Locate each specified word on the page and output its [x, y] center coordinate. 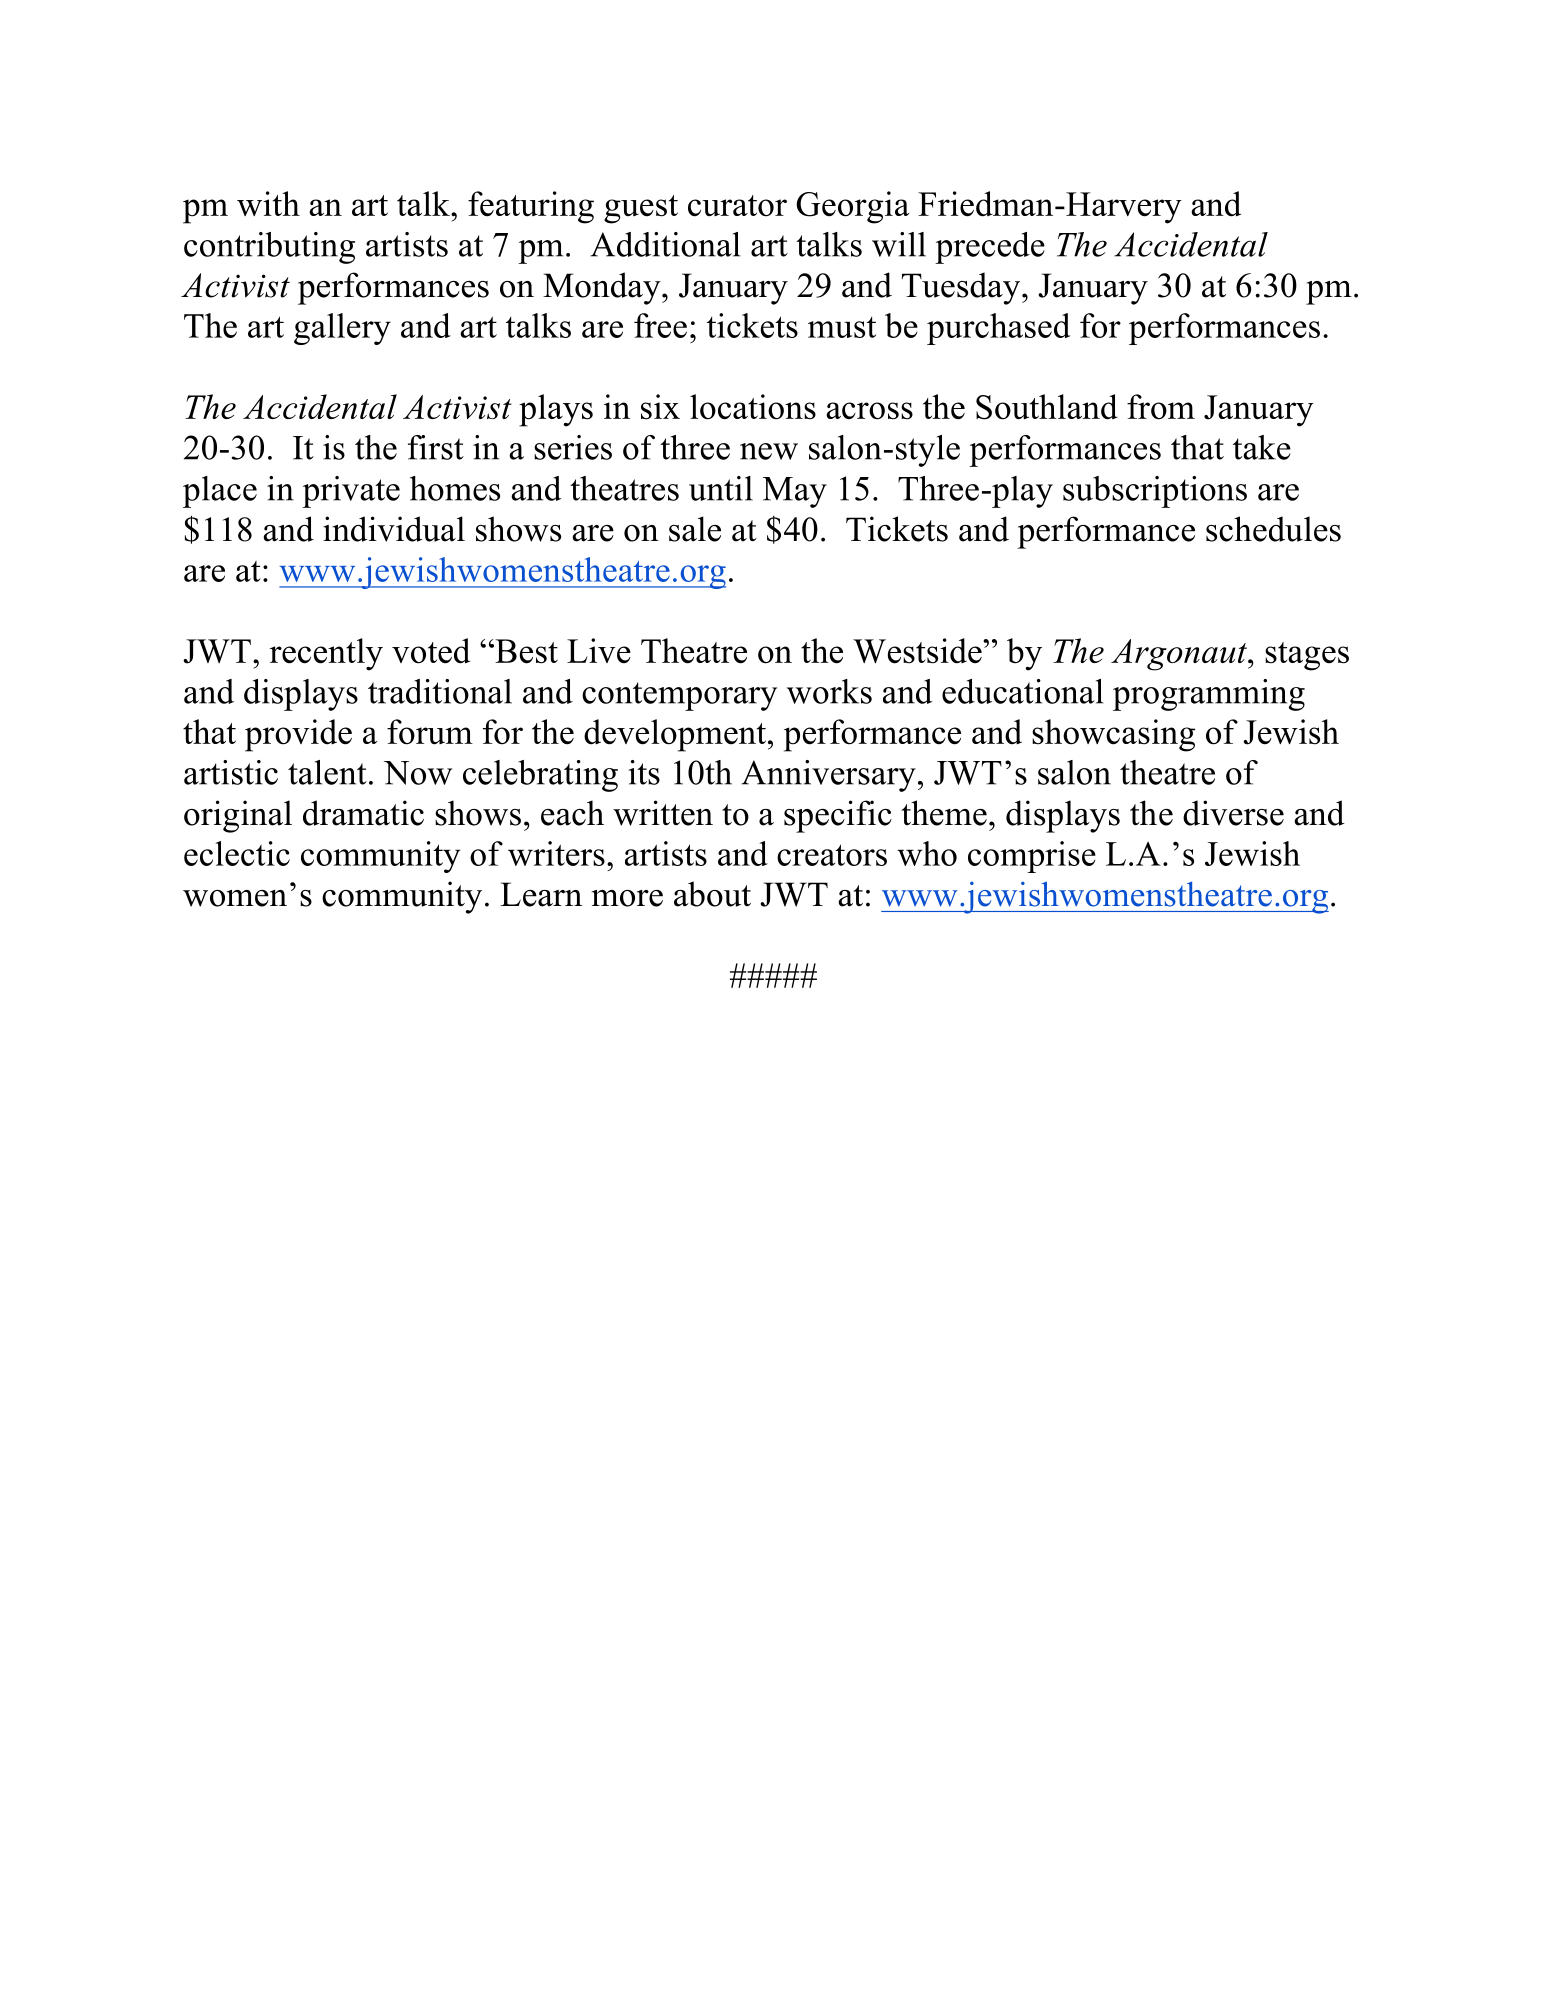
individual [394, 529]
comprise [1032, 857]
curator [737, 206]
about [712, 894]
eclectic [237, 853]
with [268, 203]
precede [990, 248]
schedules [1273, 529]
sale [695, 529]
